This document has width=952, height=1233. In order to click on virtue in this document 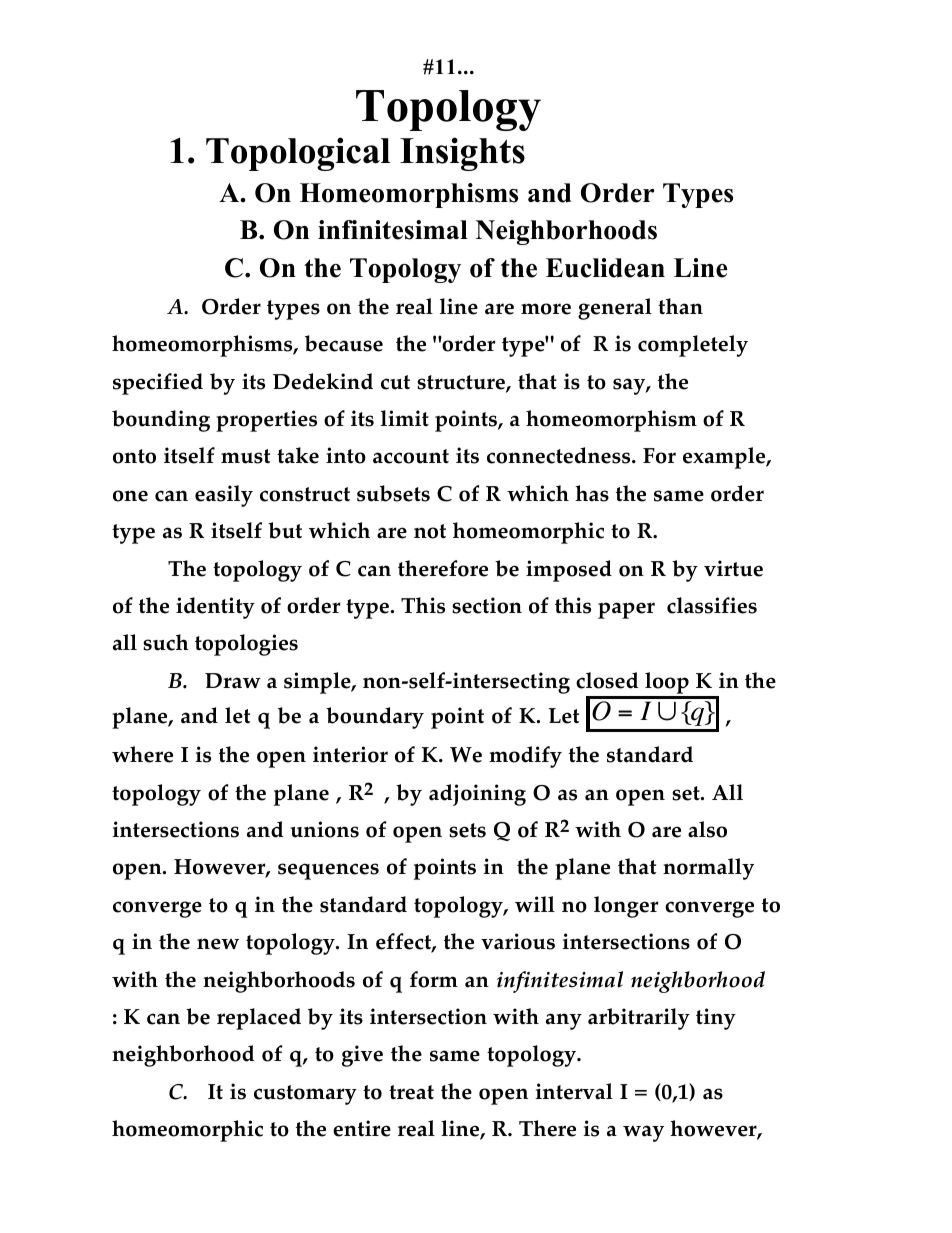, I will do `click(733, 568)`.
